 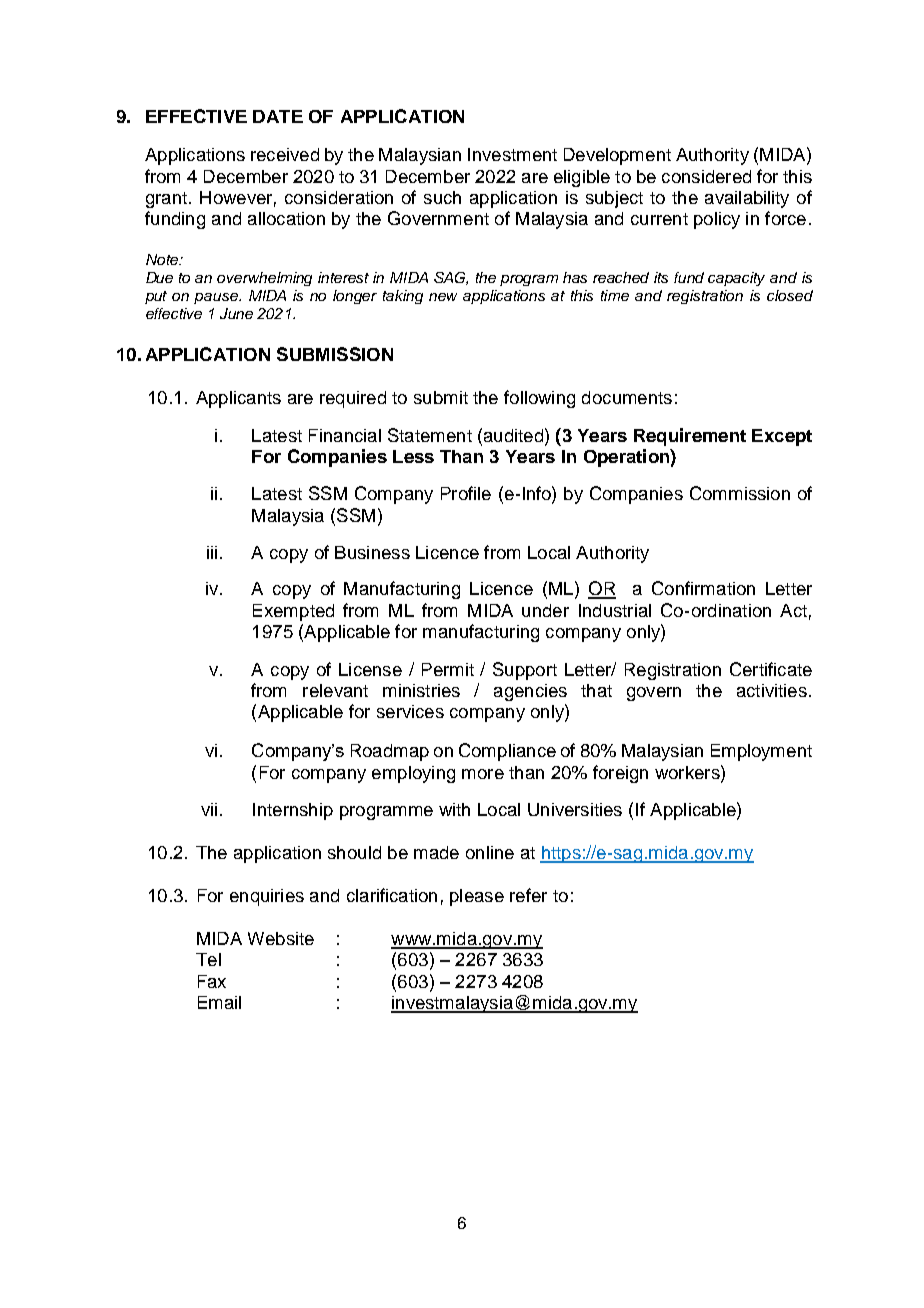 What do you see at coordinates (466, 493) in the screenshot?
I see `Profile` at bounding box center [466, 493].
